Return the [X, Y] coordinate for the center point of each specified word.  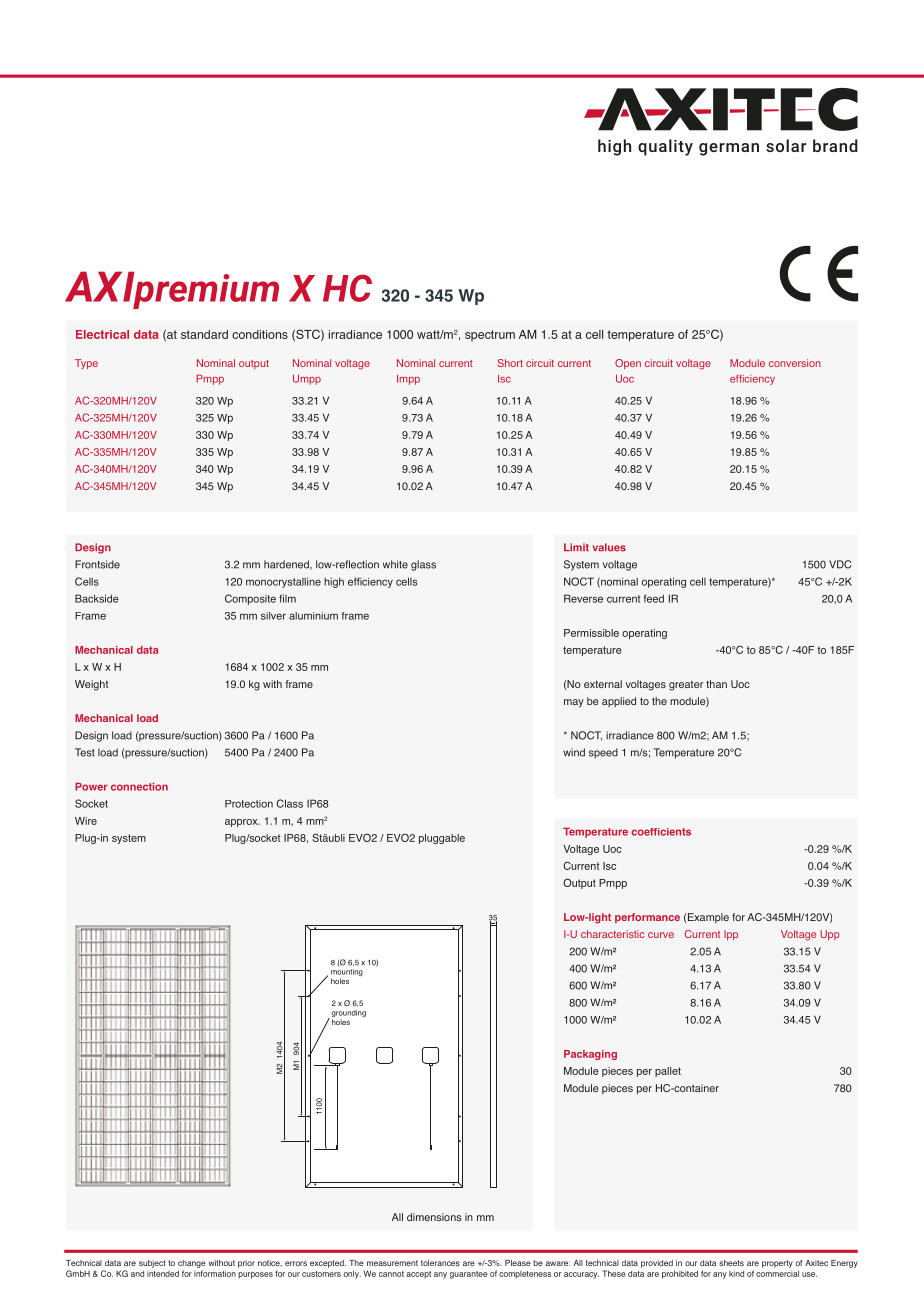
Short [510, 363]
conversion [795, 363]
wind [574, 752]
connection [139, 786]
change [192, 1264]
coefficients [661, 832]
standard [204, 334]
